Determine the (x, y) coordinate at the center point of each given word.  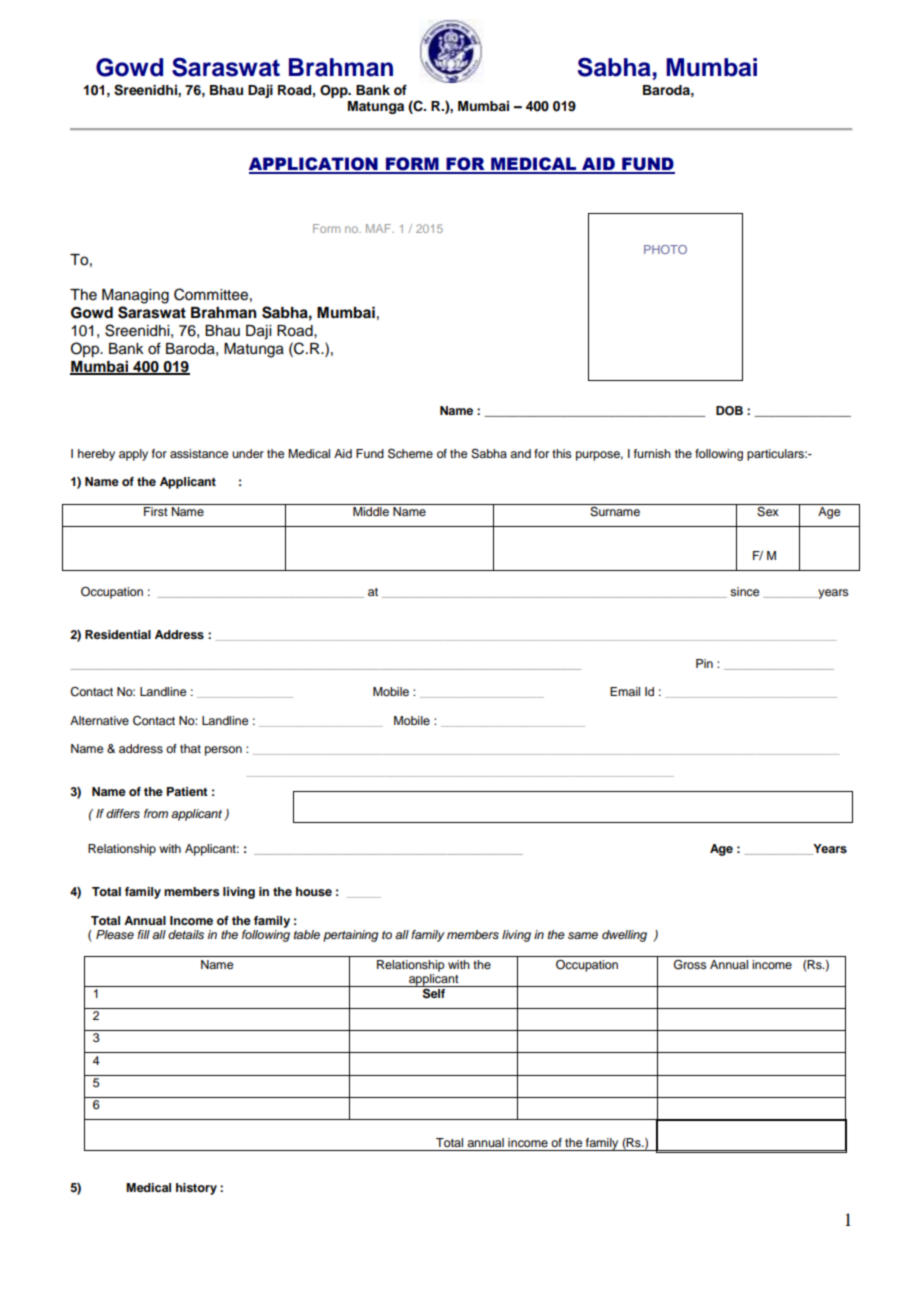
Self (434, 992)
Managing (135, 296)
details (186, 934)
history (196, 1189)
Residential (118, 634)
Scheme (410, 453)
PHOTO (665, 249)
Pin (704, 663)
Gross (690, 964)
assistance (199, 453)
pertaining (350, 936)
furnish (652, 453)
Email (625, 691)
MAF (380, 228)
